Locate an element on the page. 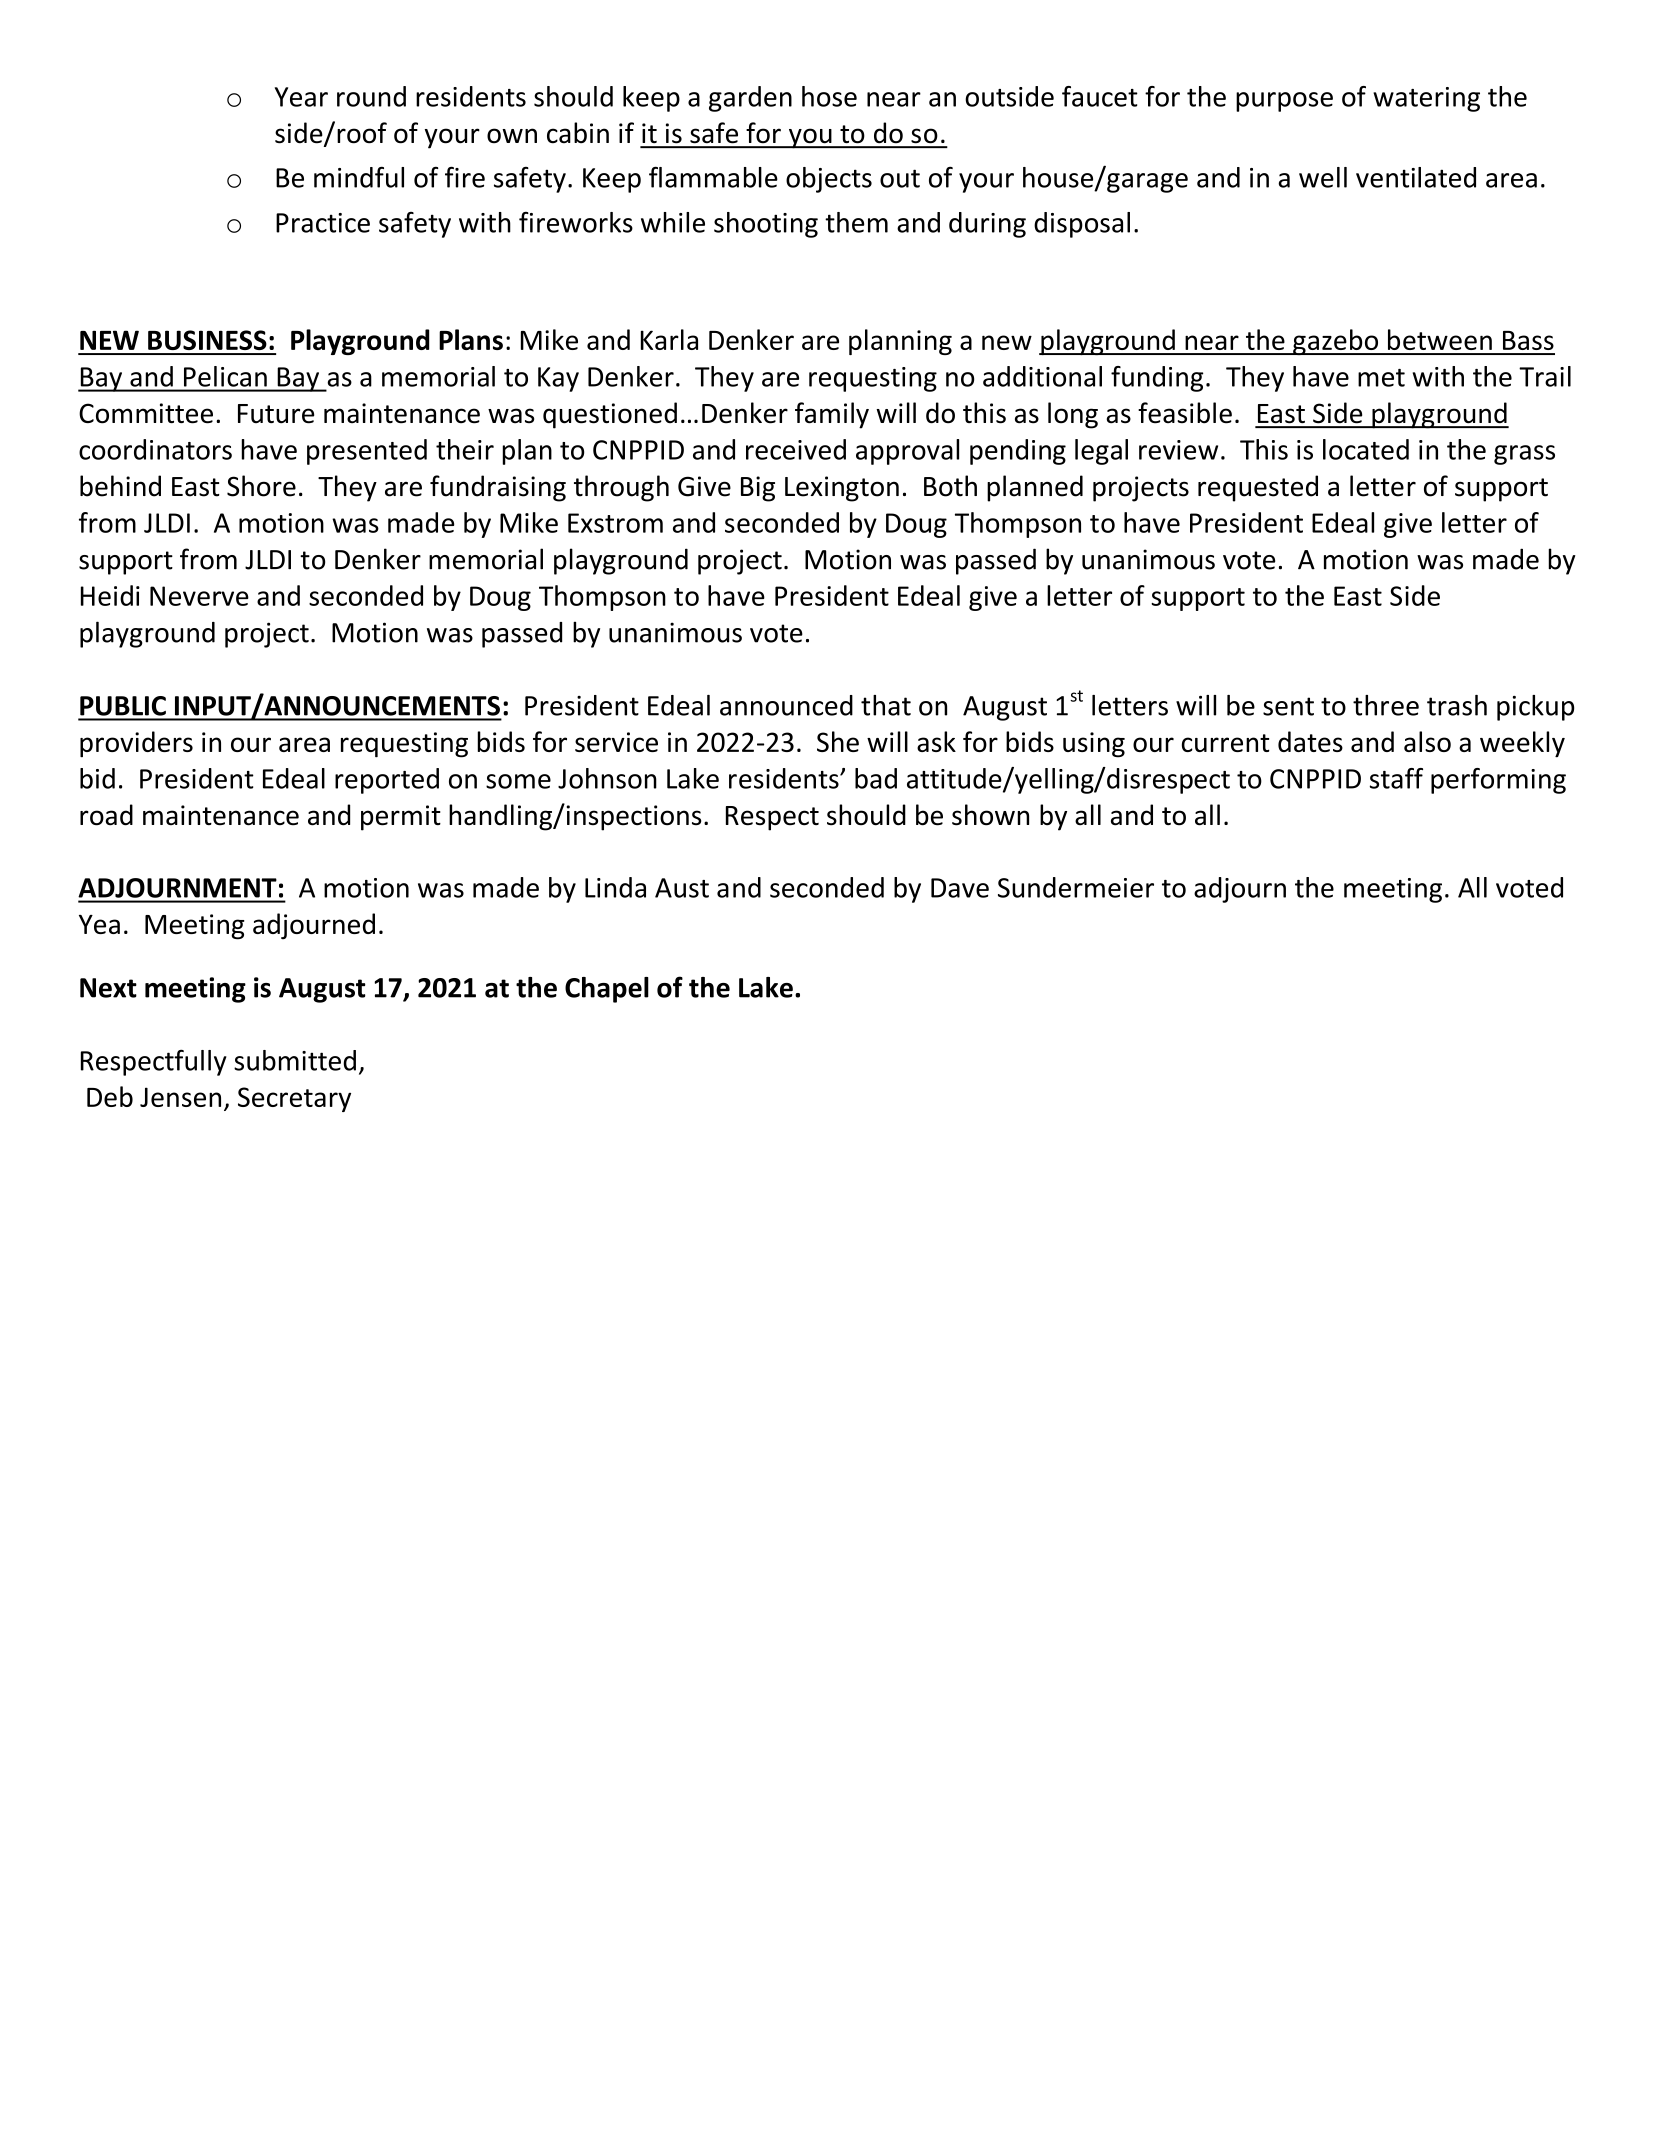 The width and height of the image is (1664, 2153). watering is located at coordinates (1426, 99).
